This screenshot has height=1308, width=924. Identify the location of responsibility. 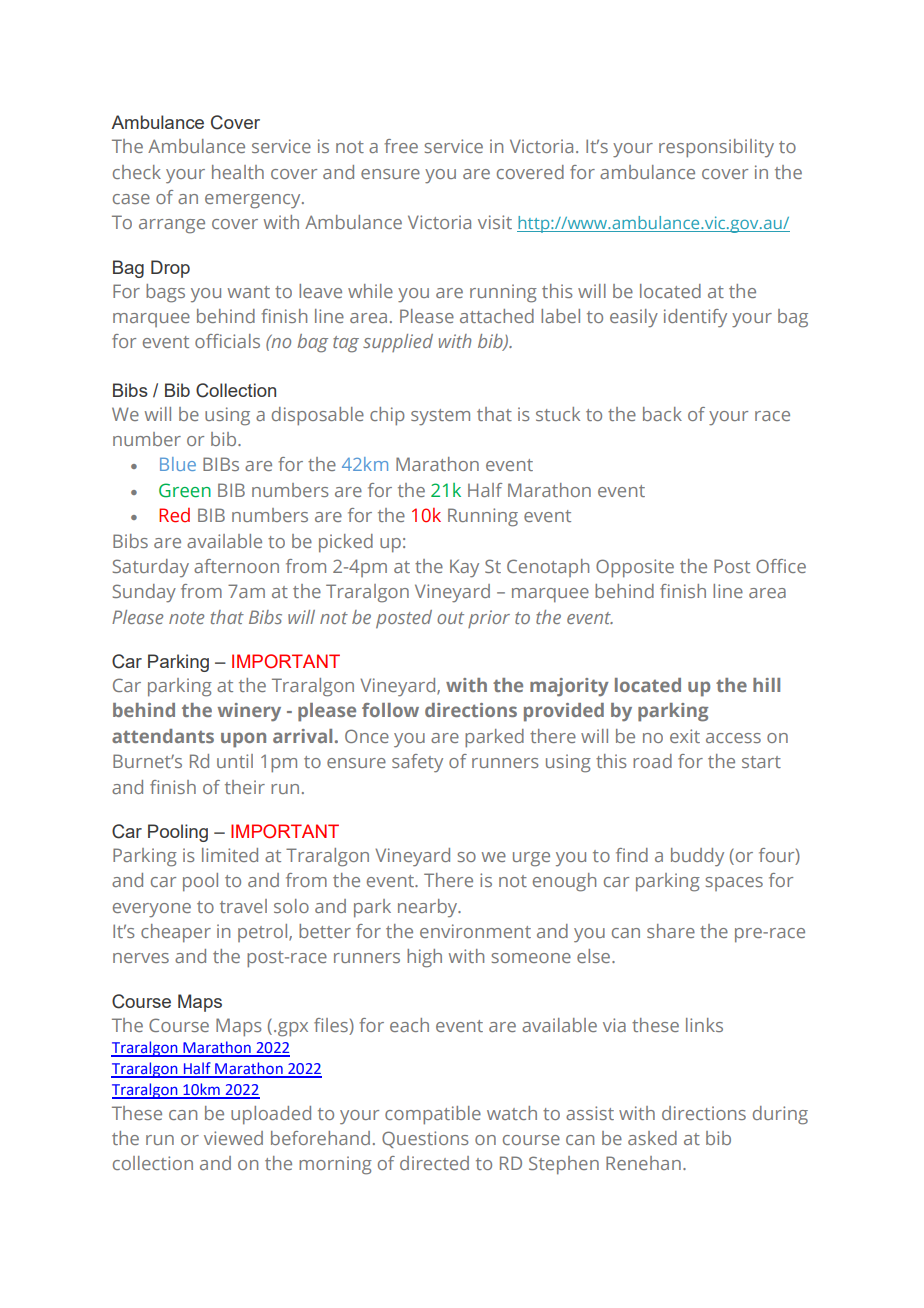
(716, 148).
